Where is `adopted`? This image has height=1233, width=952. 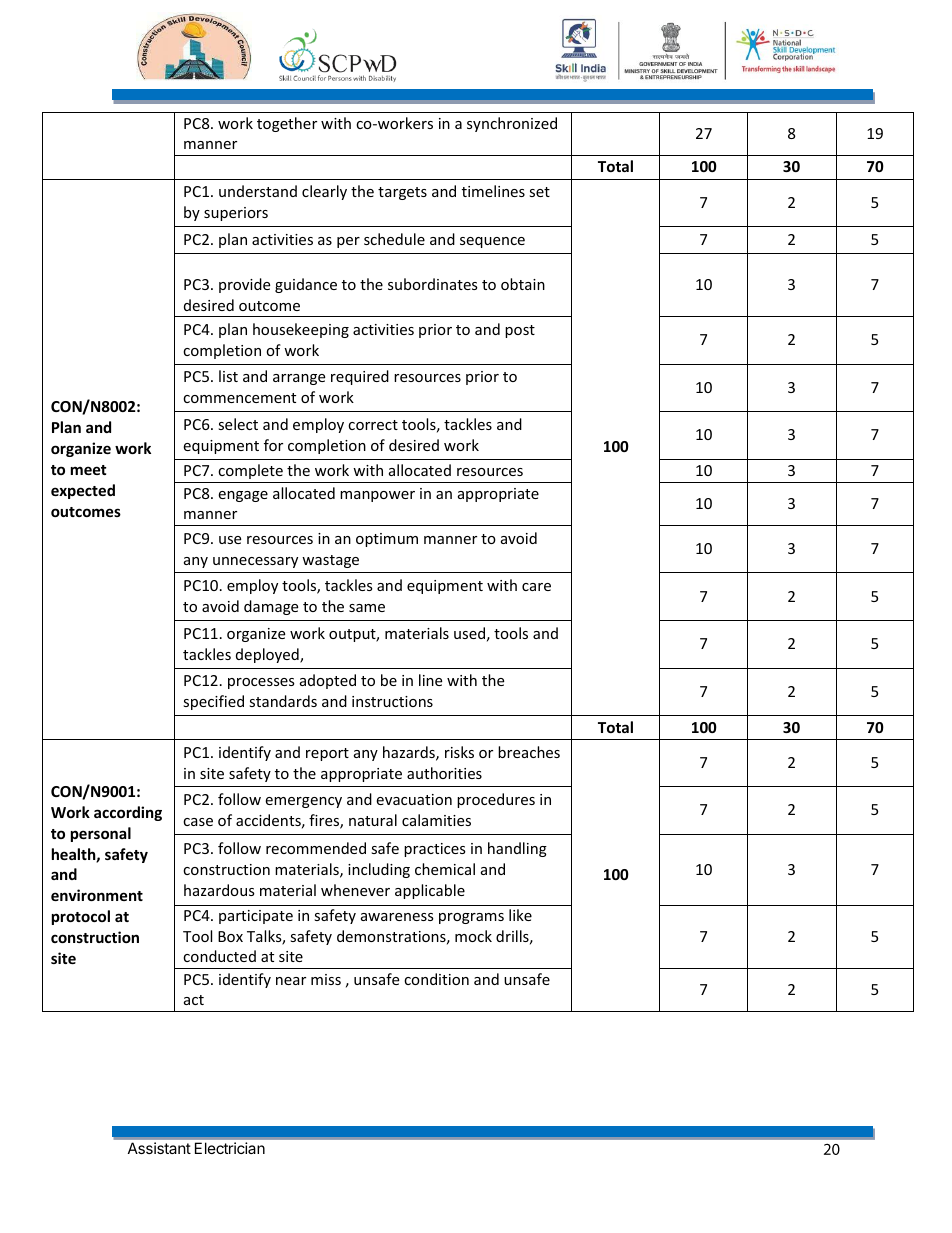
adopted is located at coordinates (328, 681).
